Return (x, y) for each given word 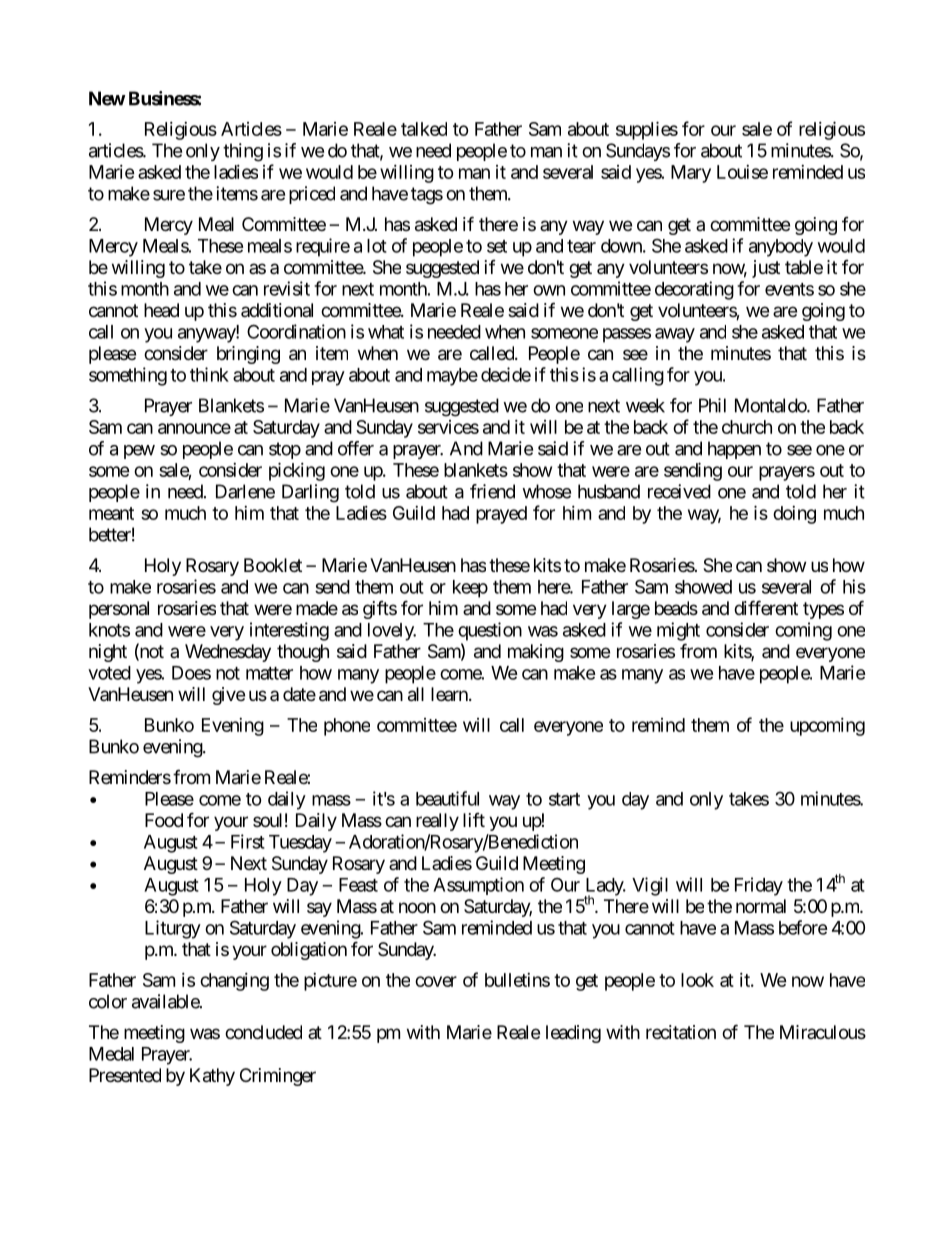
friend (492, 491)
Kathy (212, 1077)
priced (312, 195)
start (564, 799)
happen (734, 450)
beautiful (447, 798)
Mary (691, 174)
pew (139, 452)
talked (424, 129)
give (228, 696)
